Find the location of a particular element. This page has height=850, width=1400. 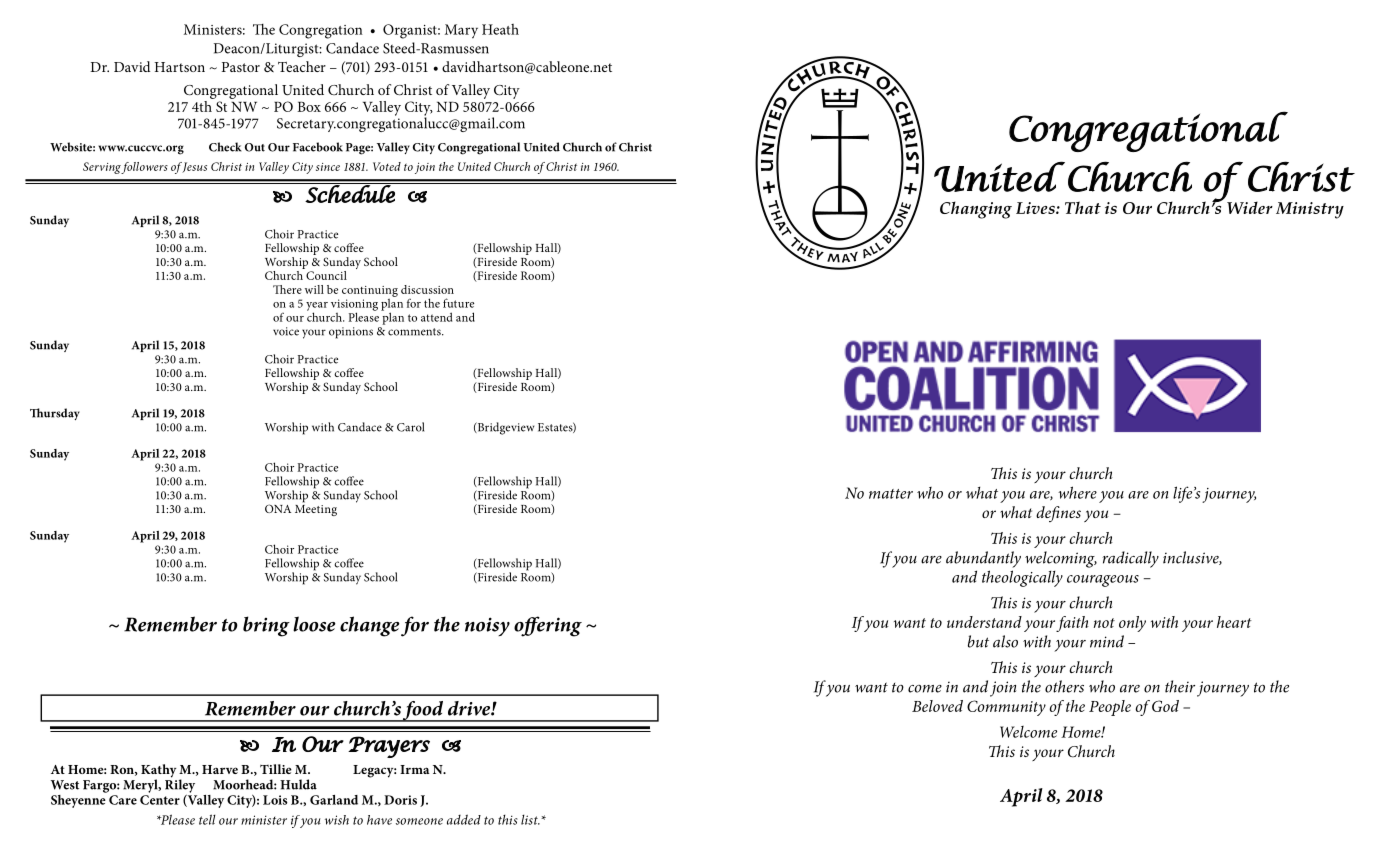

Pastor is located at coordinates (241, 67).
